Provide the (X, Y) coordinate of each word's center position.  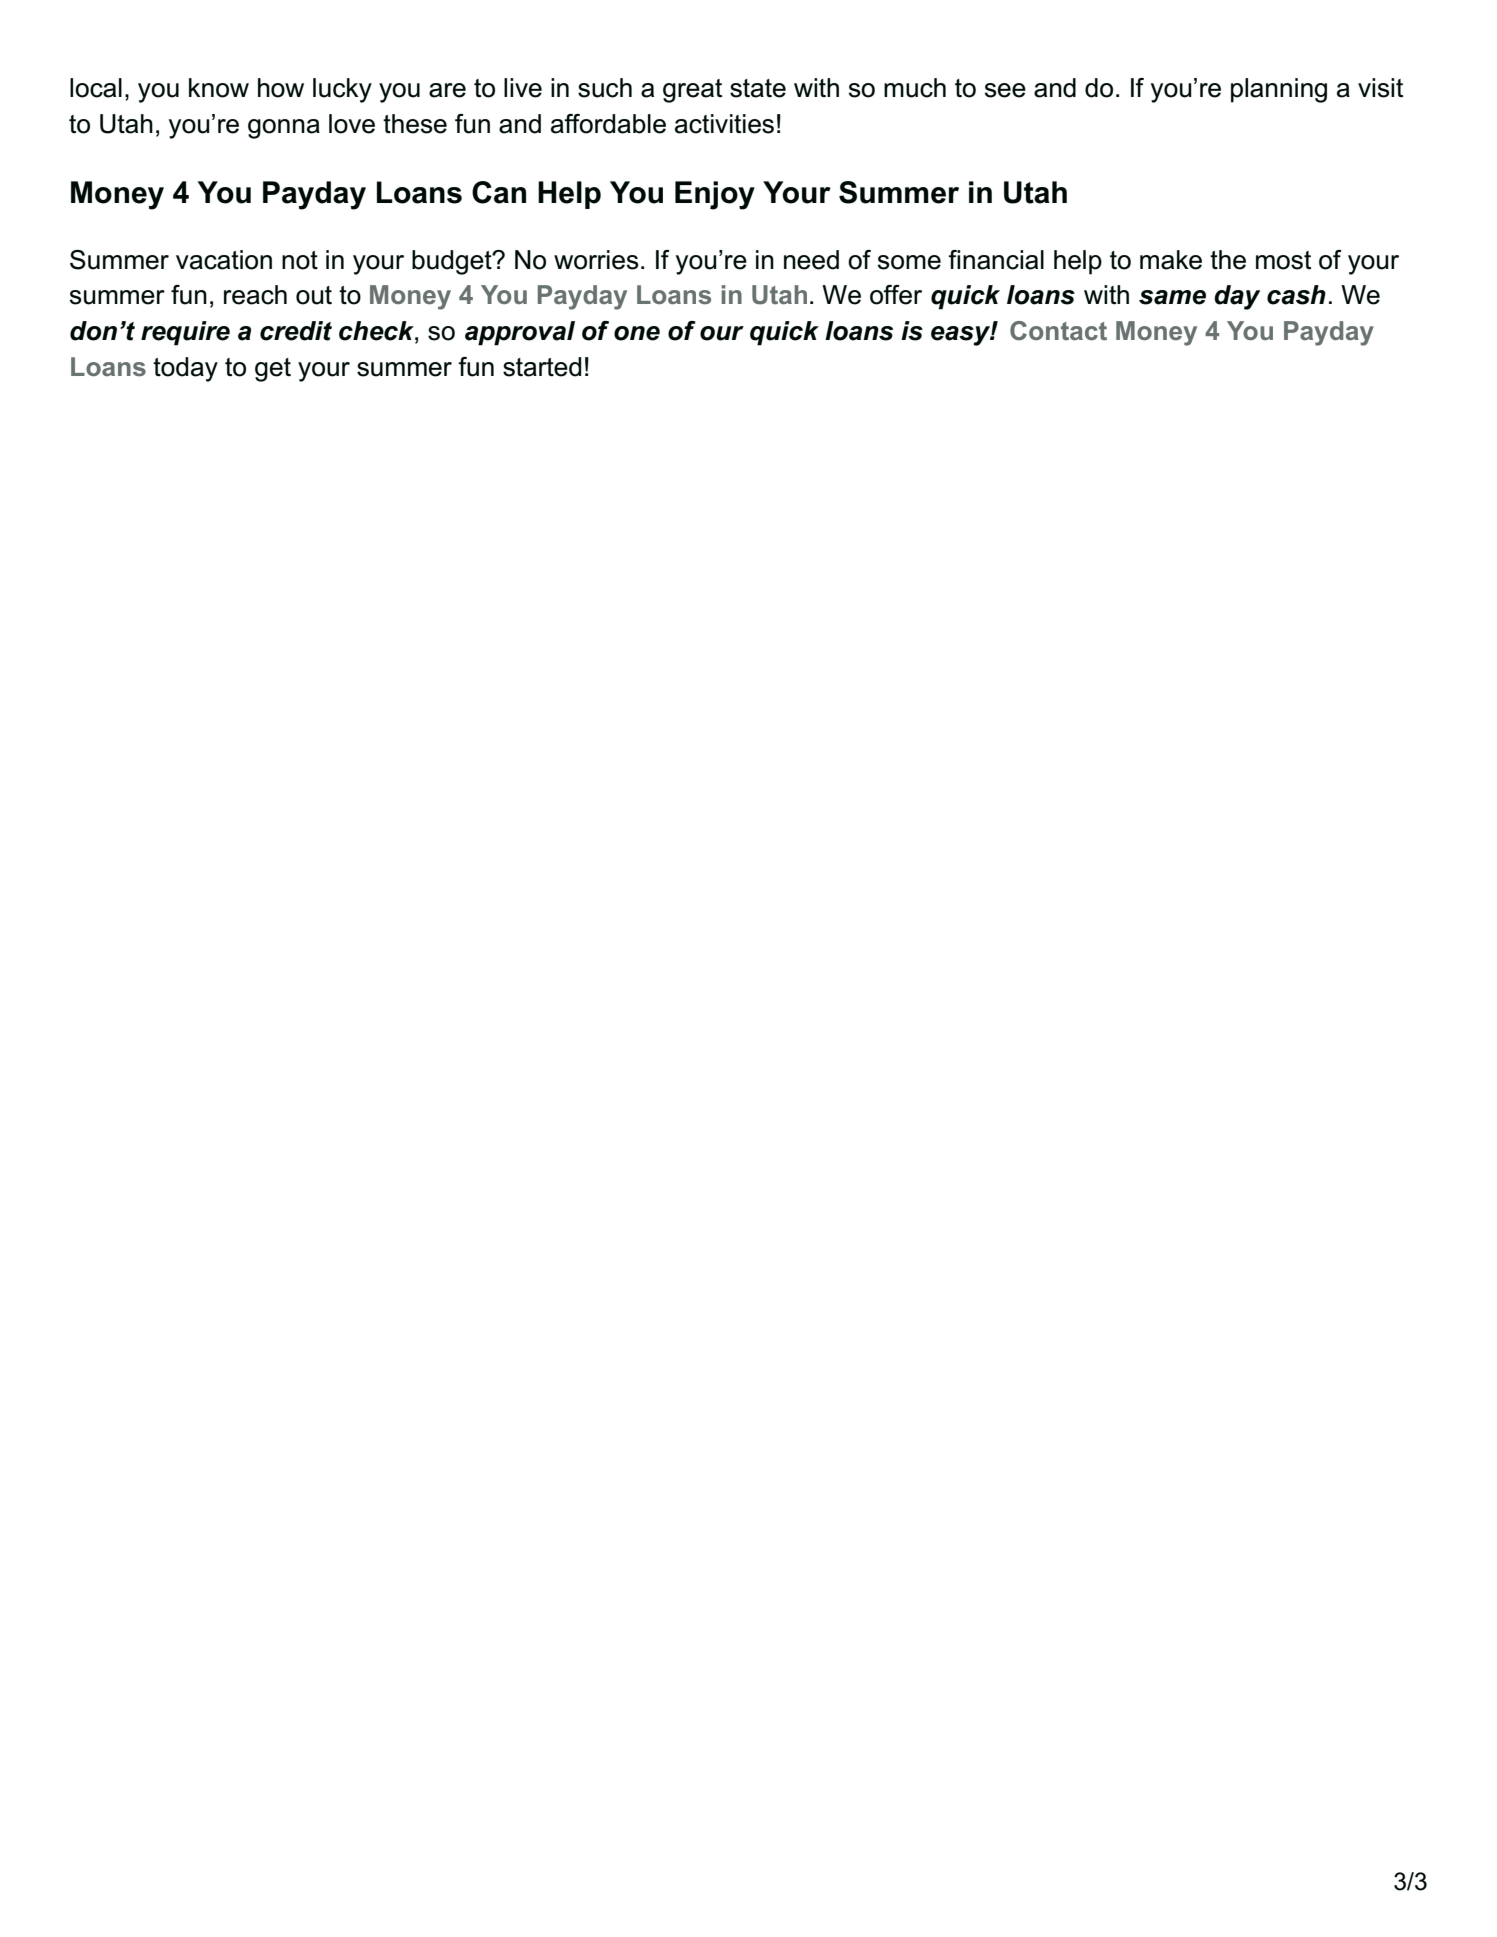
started (542, 367)
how (281, 88)
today (185, 369)
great (692, 91)
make (1171, 260)
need (811, 260)
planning (1279, 90)
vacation (224, 260)
